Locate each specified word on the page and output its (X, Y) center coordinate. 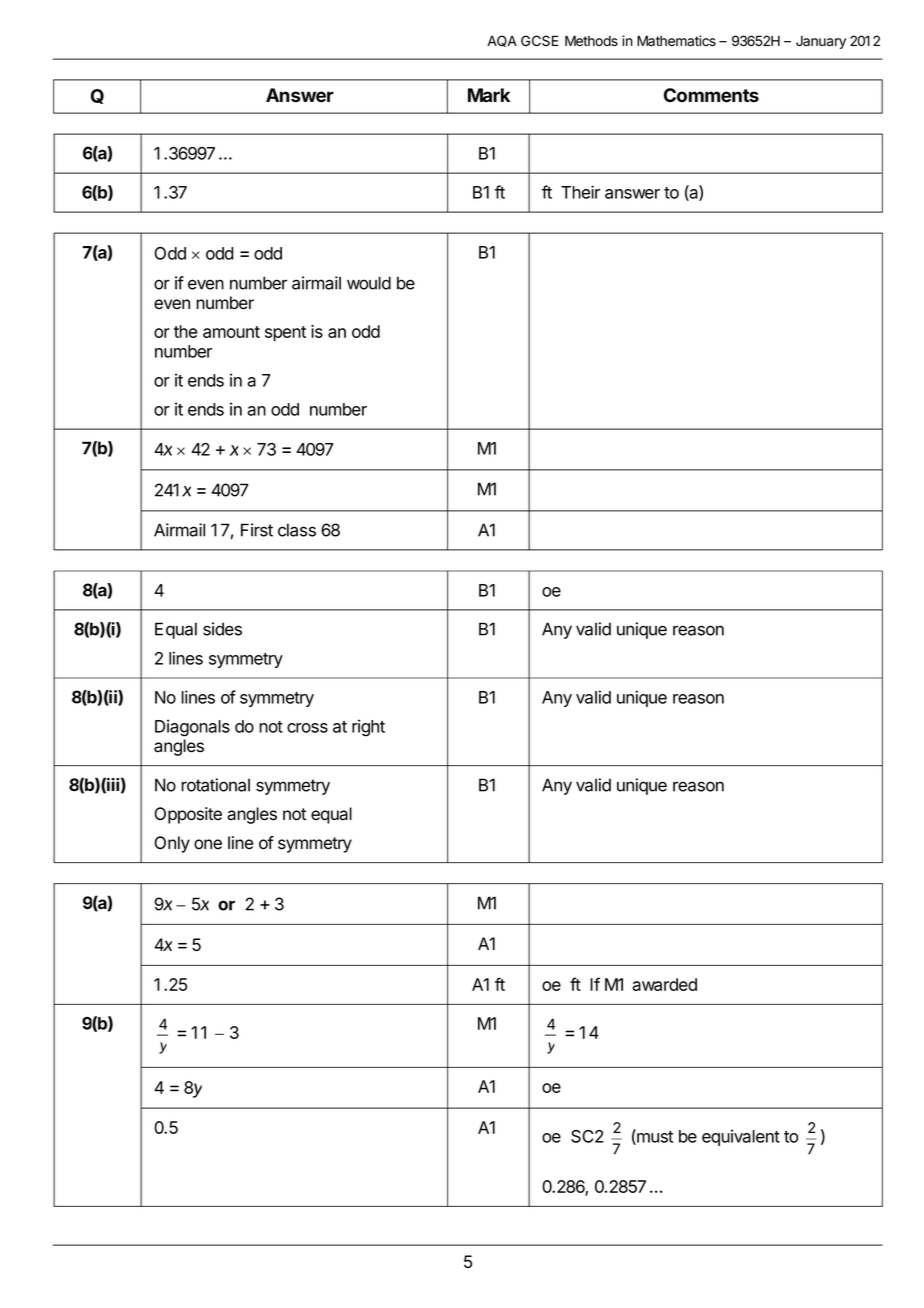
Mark (489, 95)
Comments (711, 95)
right (368, 728)
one (208, 844)
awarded (664, 984)
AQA (502, 41)
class (297, 530)
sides (222, 629)
